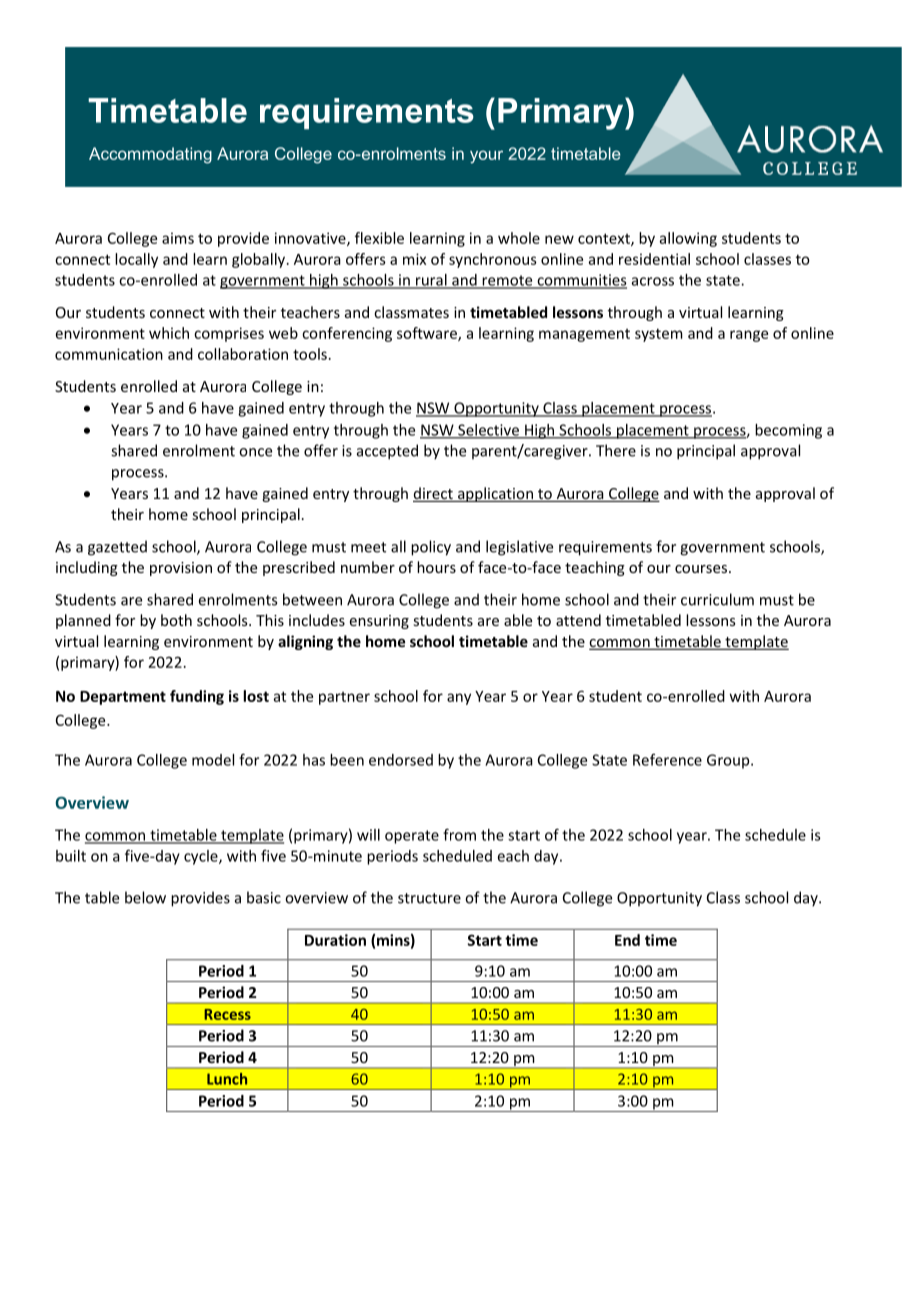  I want to click on Group, so click(729, 761).
